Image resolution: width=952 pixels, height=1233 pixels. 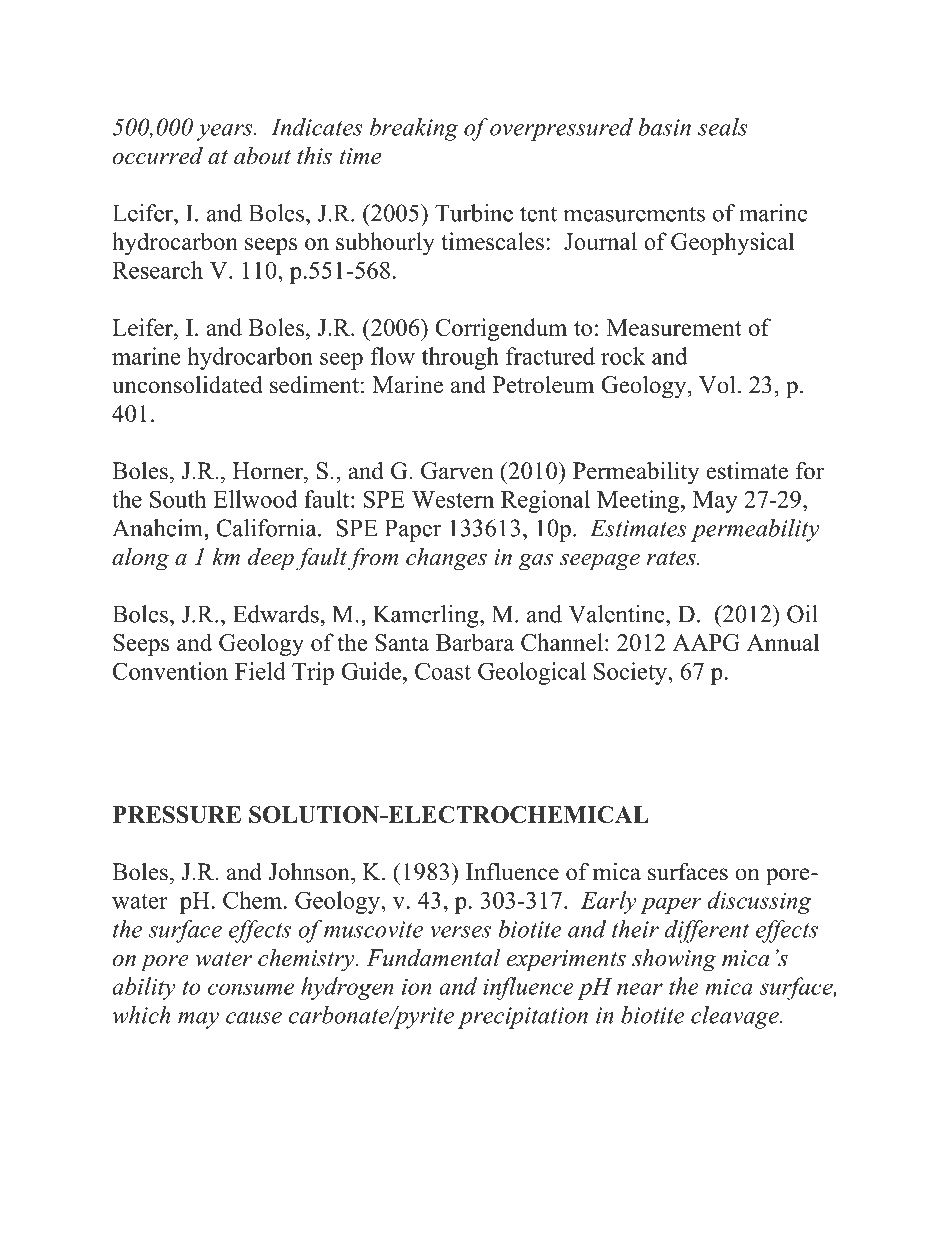 What do you see at coordinates (759, 902) in the page?
I see `discussing` at bounding box center [759, 902].
